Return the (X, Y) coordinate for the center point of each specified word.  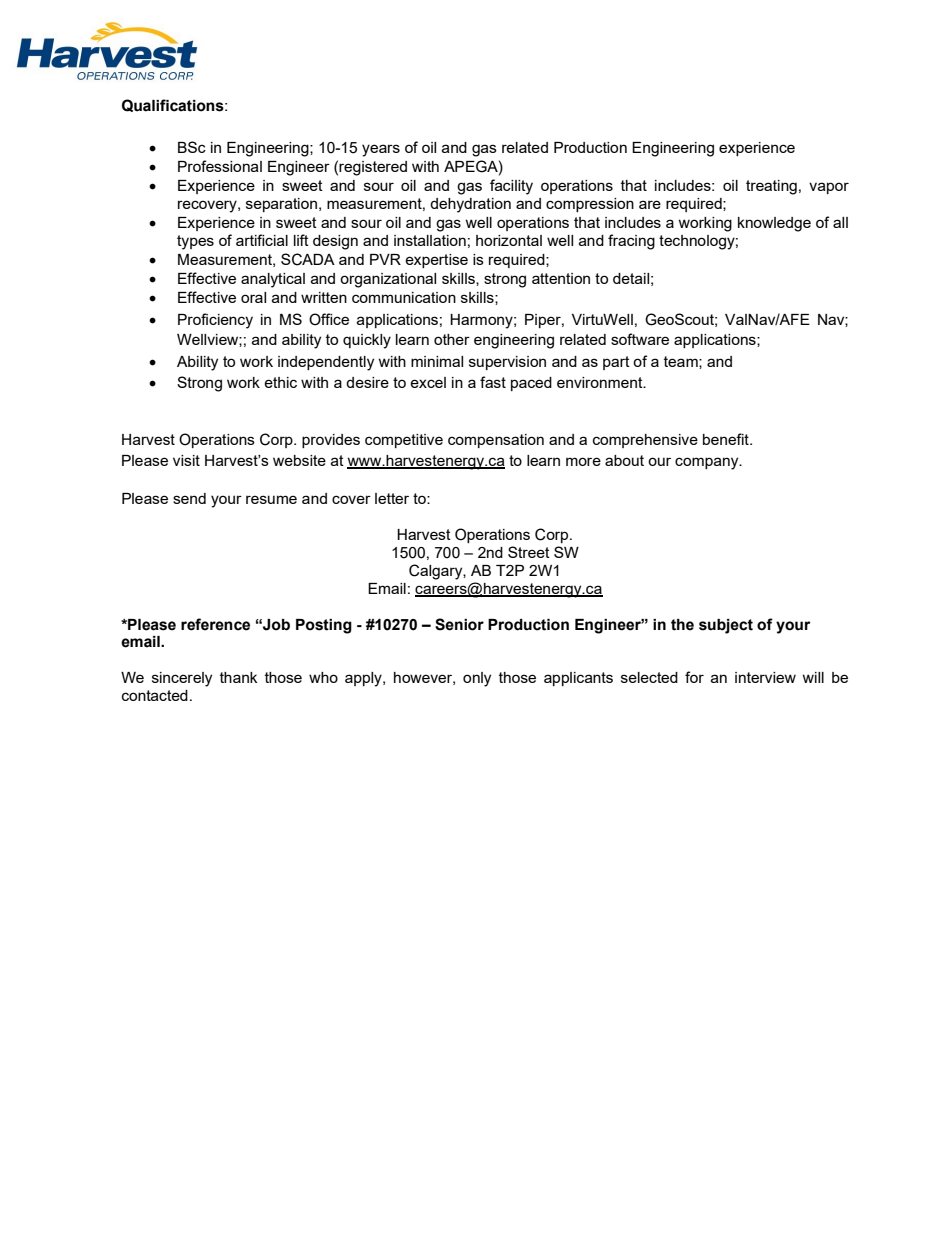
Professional (220, 166)
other (452, 339)
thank (238, 677)
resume (271, 499)
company (708, 463)
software (640, 339)
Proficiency (215, 321)
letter (392, 498)
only (477, 679)
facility (511, 187)
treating (771, 187)
